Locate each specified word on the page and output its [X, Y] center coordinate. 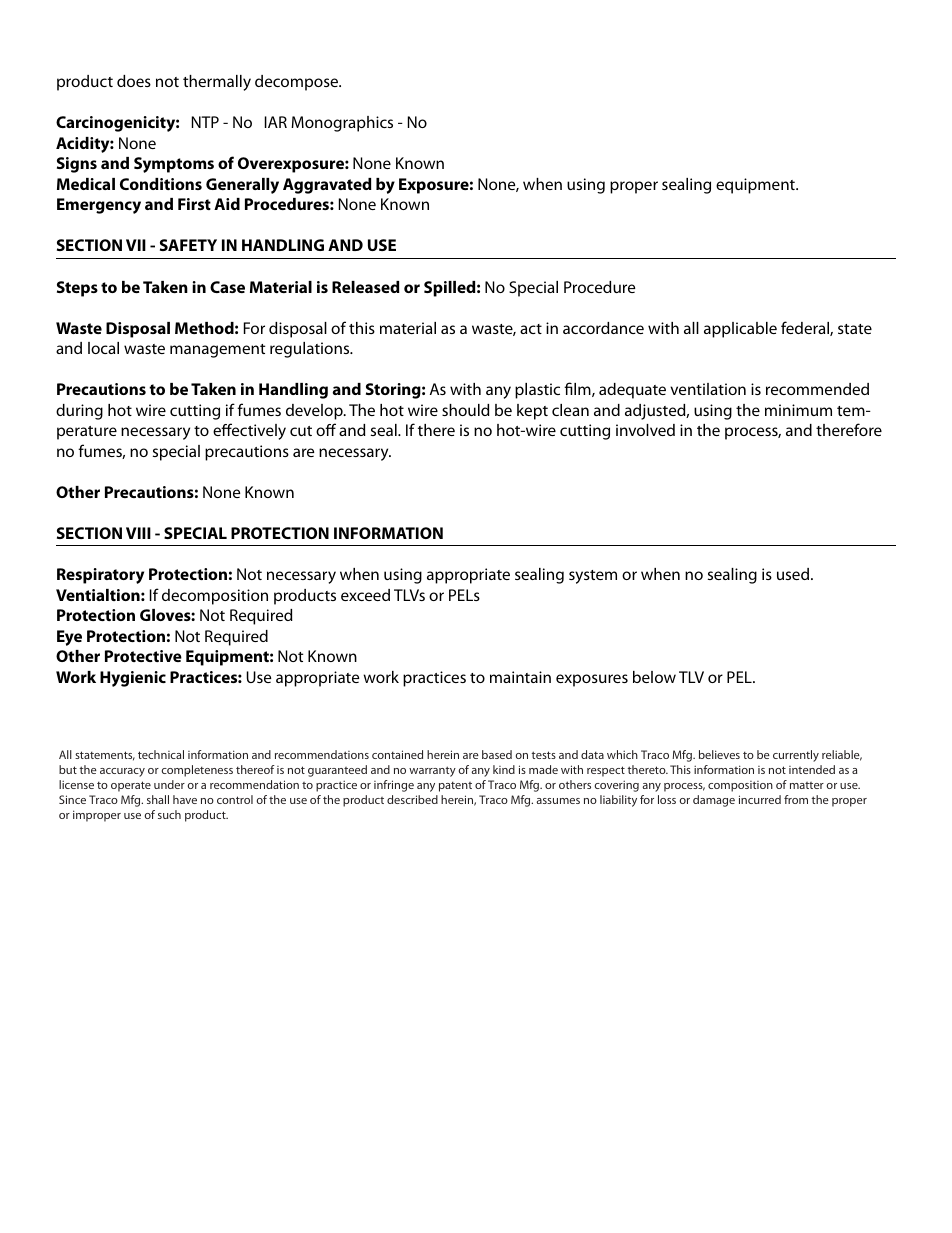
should [466, 410]
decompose [297, 83]
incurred [760, 799]
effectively [249, 431]
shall [158, 799]
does [134, 81]
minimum [798, 410]
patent [455, 786]
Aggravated [327, 186]
